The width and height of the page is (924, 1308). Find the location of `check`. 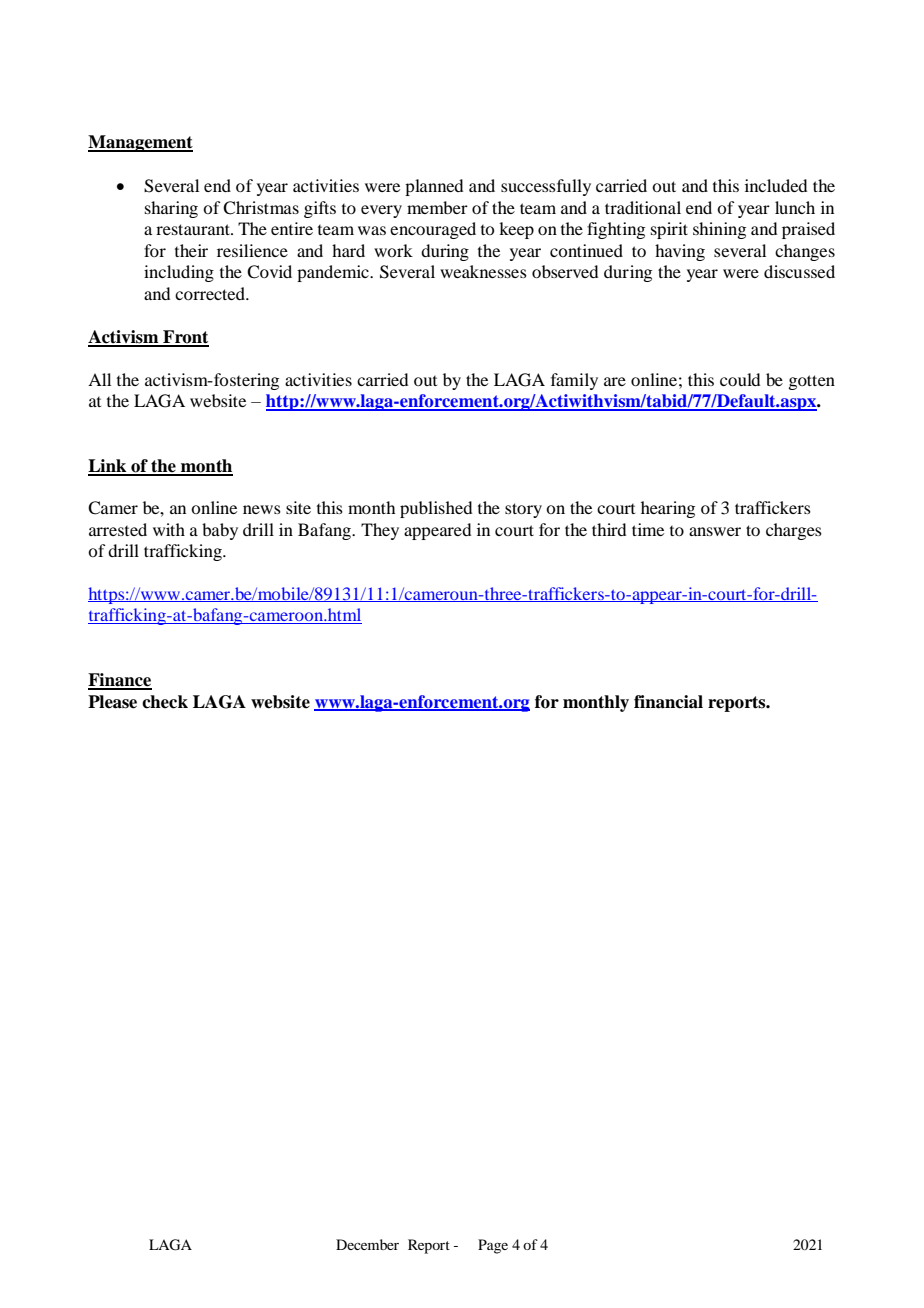

check is located at coordinates (165, 702).
